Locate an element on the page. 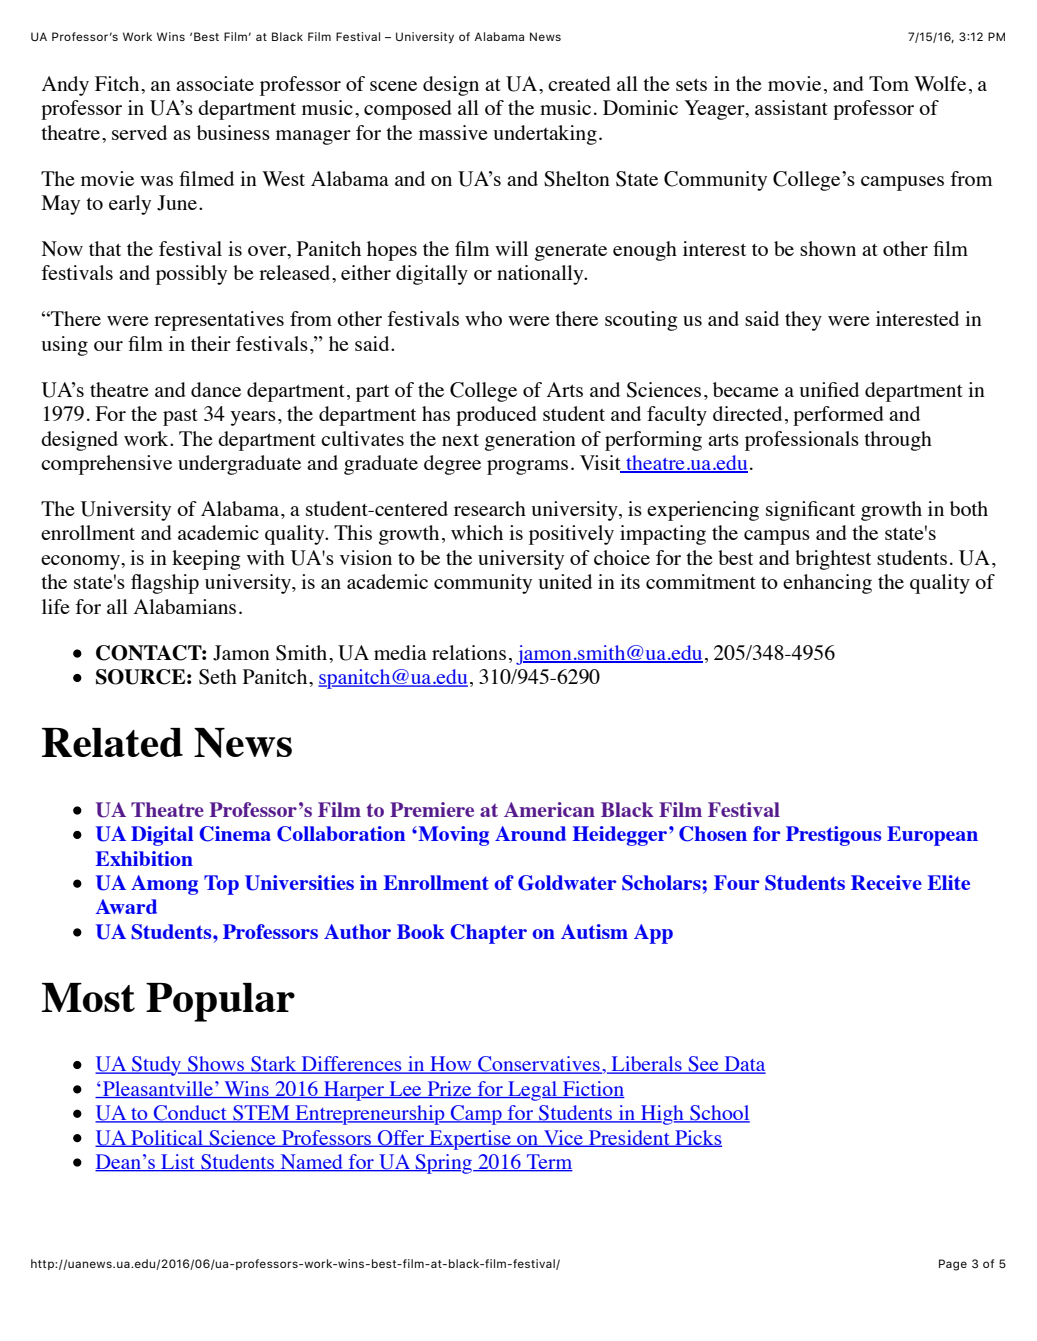 Image resolution: width=1037 pixels, height=1341 pixels. Seth is located at coordinates (218, 677).
